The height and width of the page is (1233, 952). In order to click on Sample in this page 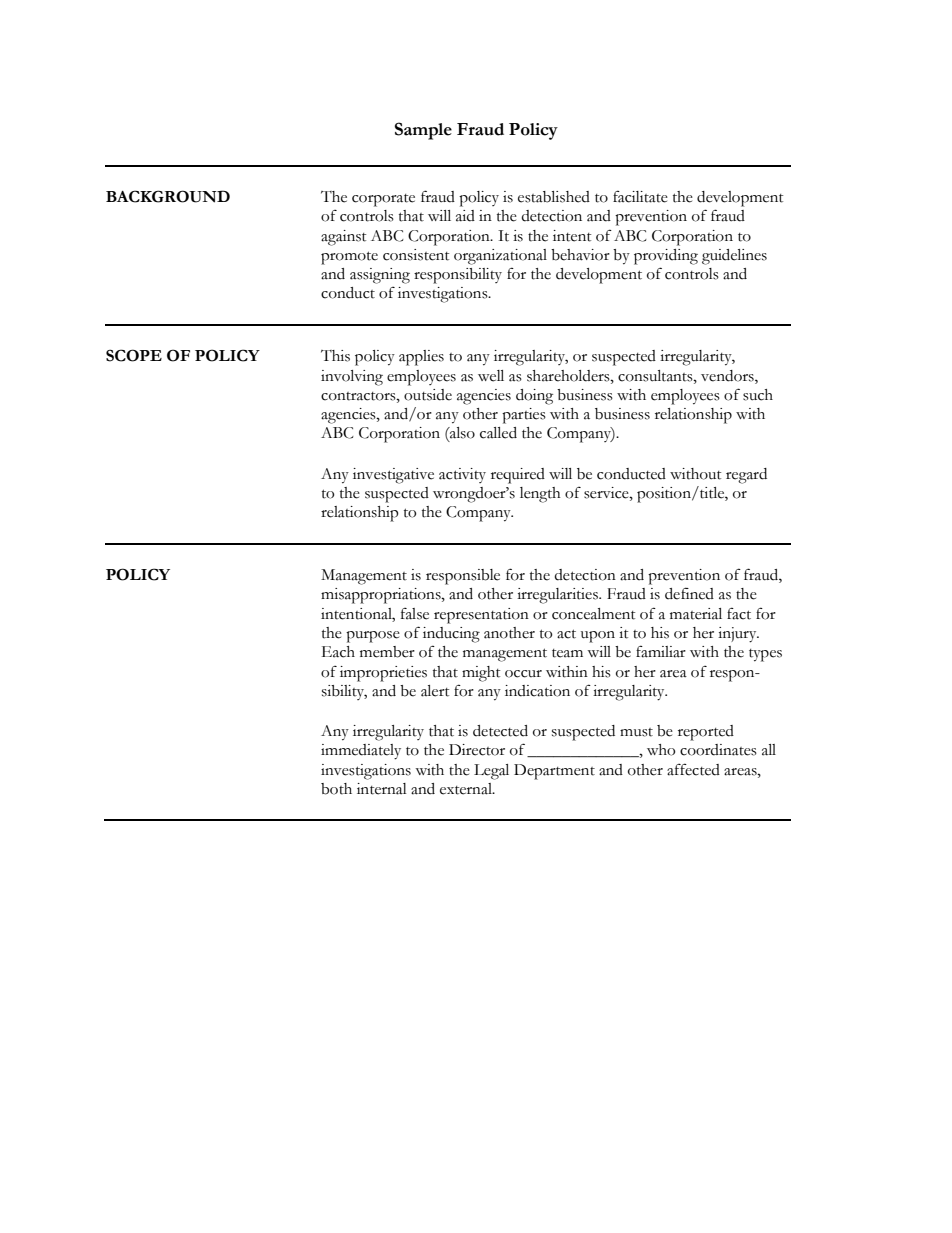, I will do `click(423, 131)`.
